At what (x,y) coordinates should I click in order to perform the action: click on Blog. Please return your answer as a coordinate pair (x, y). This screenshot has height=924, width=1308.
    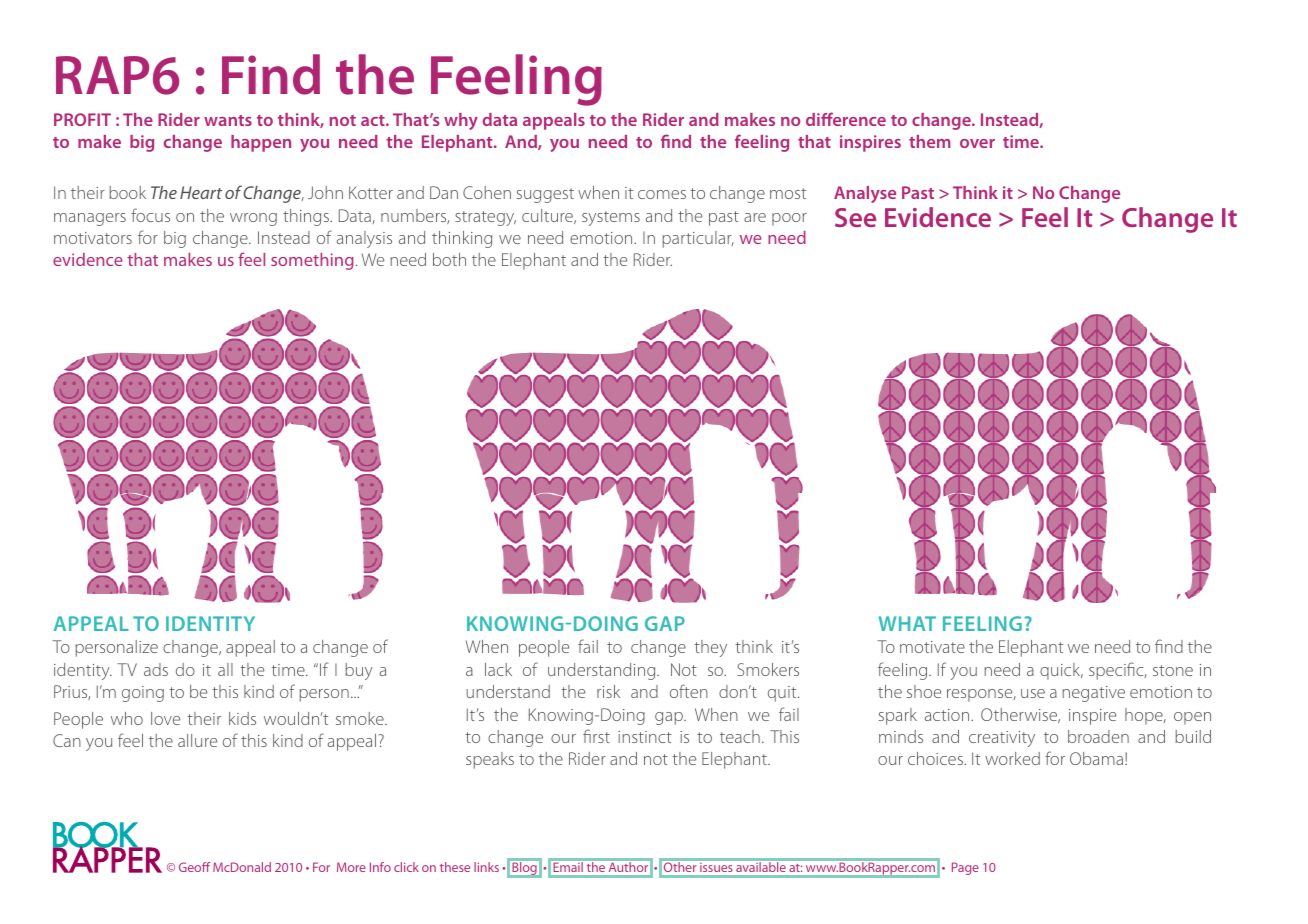
    Looking at the image, I should click on (524, 868).
